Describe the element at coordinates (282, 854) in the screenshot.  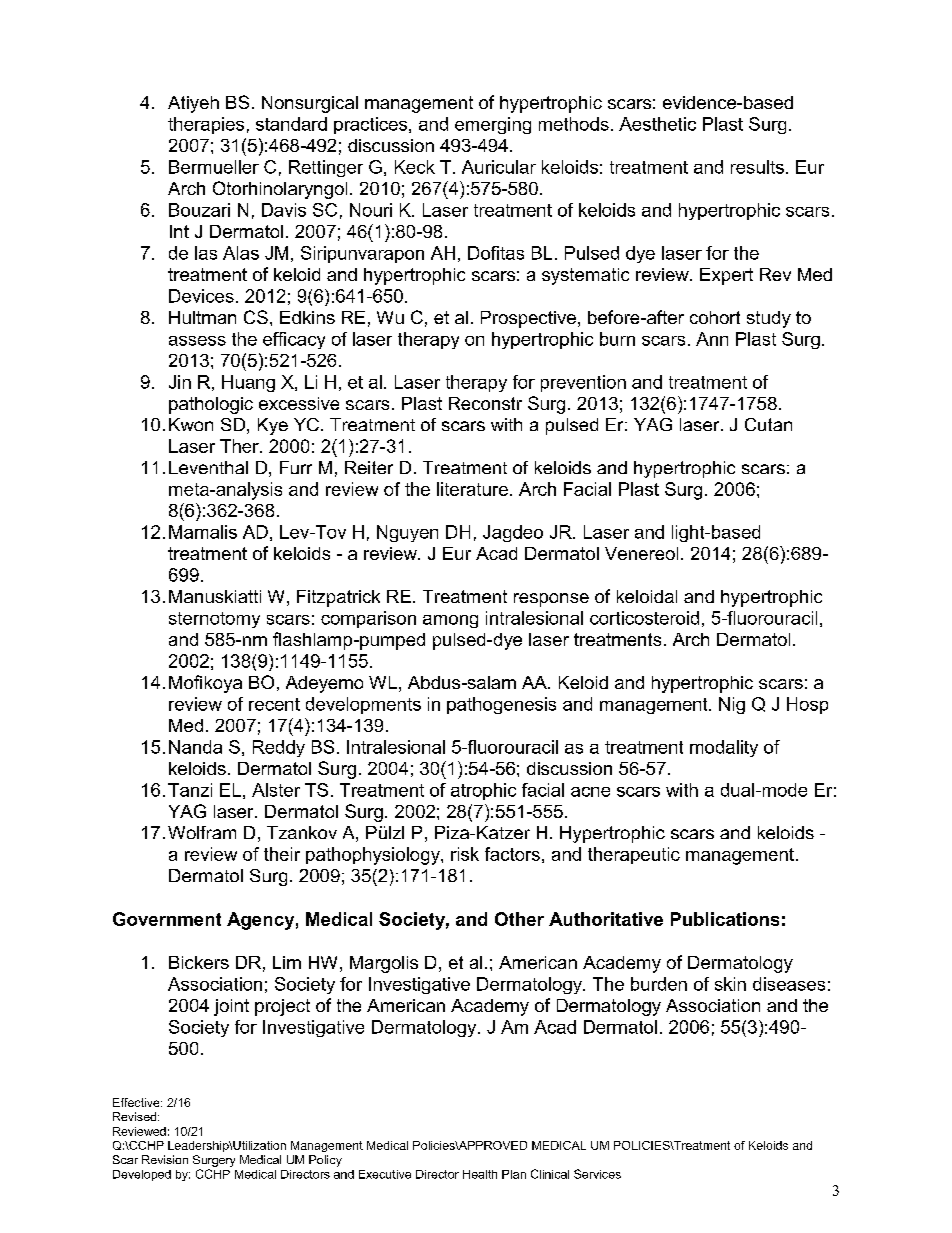
I see `their` at that location.
